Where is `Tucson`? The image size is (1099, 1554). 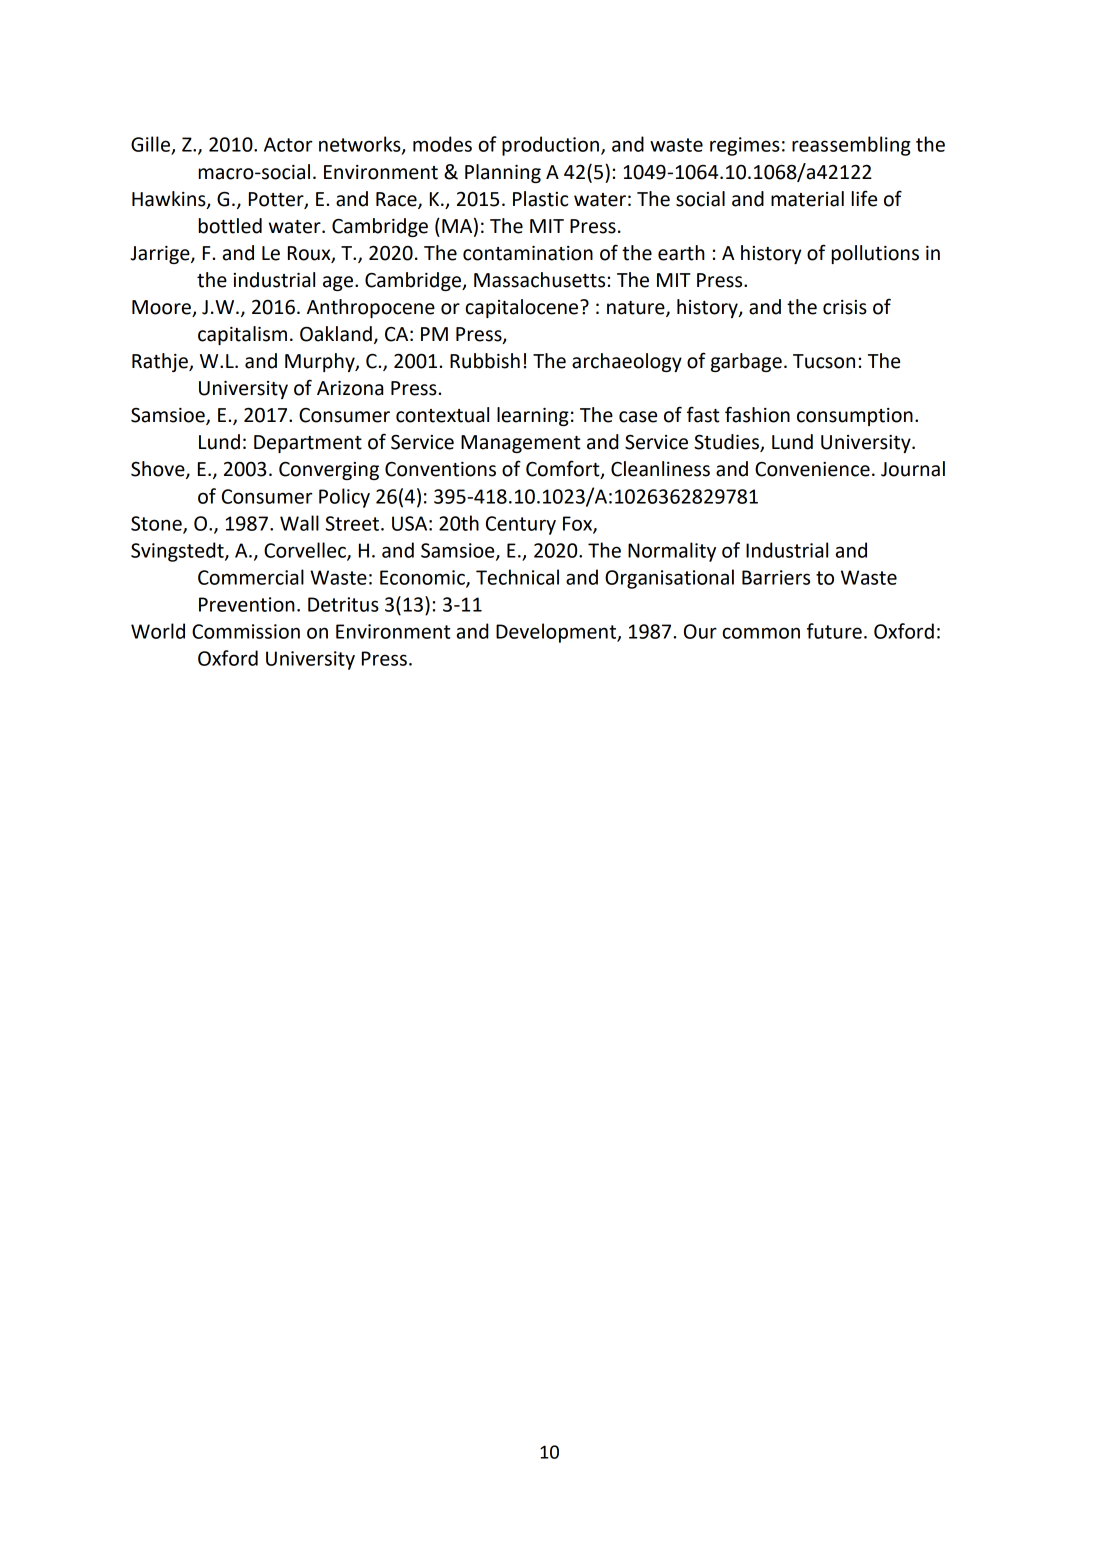
Tucson is located at coordinates (824, 361).
